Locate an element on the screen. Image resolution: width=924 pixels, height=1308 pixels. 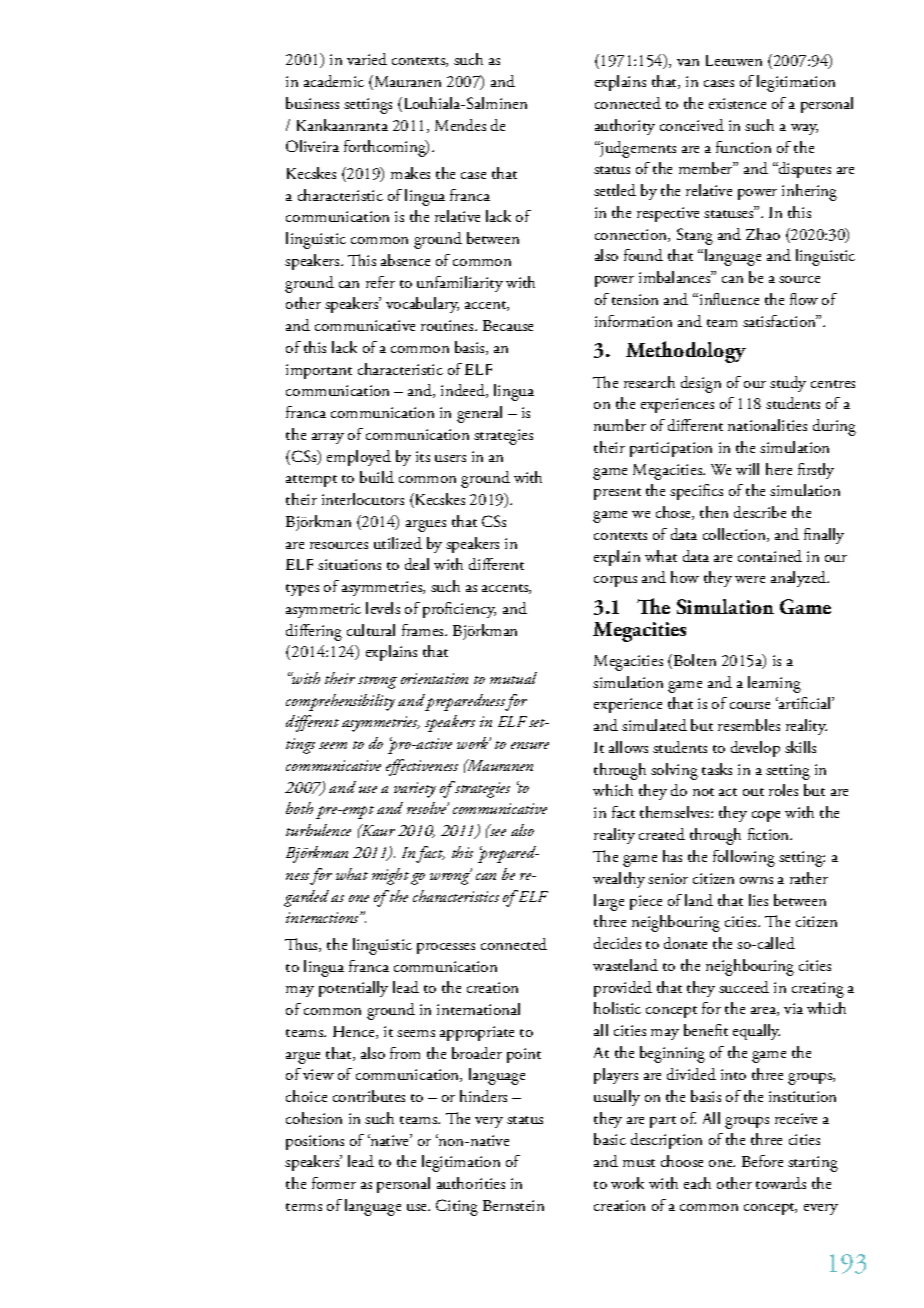
authority is located at coordinates (625, 127).
